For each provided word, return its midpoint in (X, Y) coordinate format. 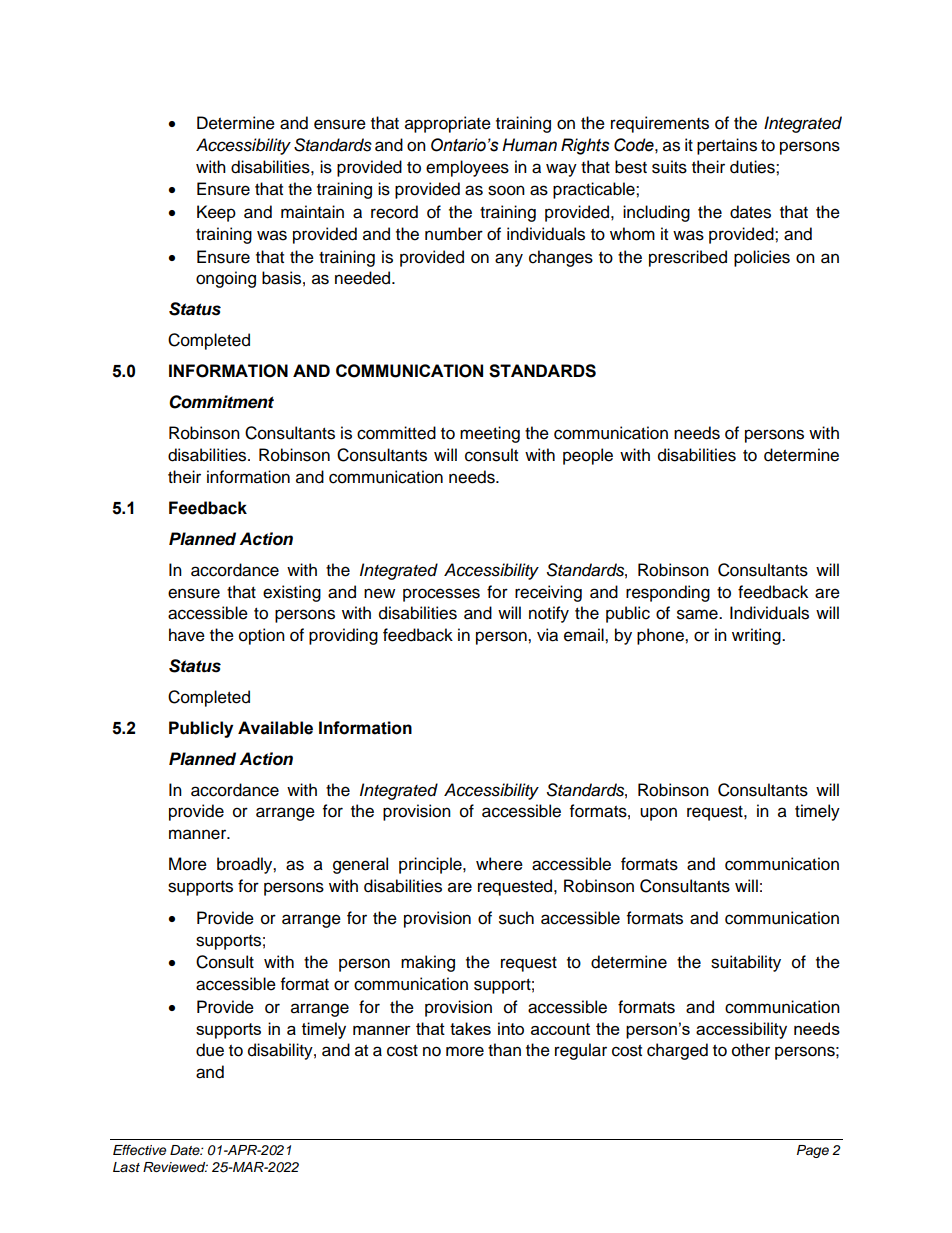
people (588, 456)
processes (441, 595)
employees (467, 168)
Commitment (221, 402)
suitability (746, 963)
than (504, 1050)
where (499, 864)
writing (757, 636)
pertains (727, 146)
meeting (490, 434)
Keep (216, 213)
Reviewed (175, 1167)
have (187, 635)
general (360, 865)
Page (813, 1151)
